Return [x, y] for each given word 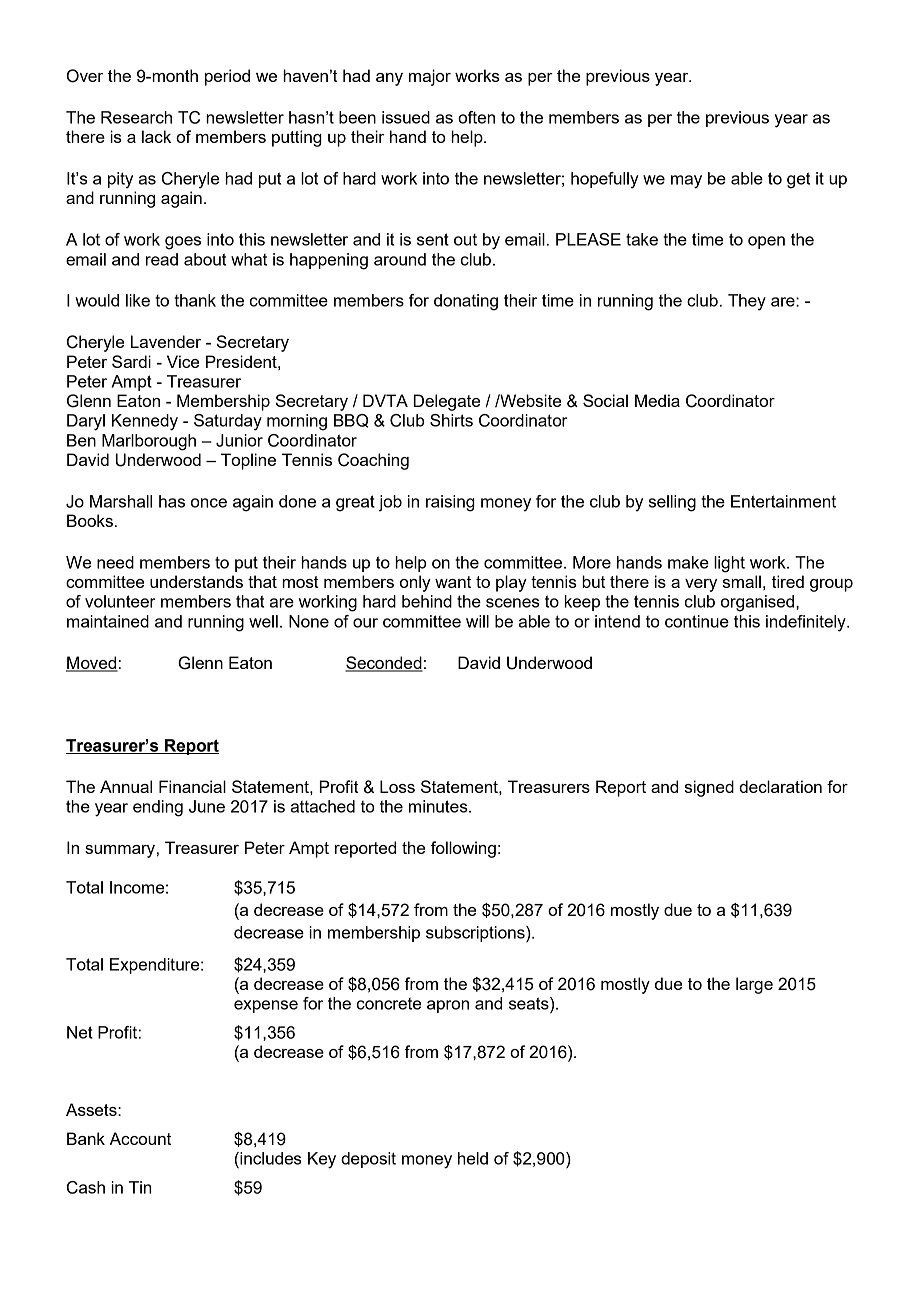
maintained [108, 621]
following [463, 849]
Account [140, 1138]
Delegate [446, 402]
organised [759, 603]
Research [136, 117]
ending [158, 808]
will [477, 621]
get [798, 180]
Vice [183, 361]
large [754, 985]
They [747, 302]
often [476, 117]
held [473, 1158]
